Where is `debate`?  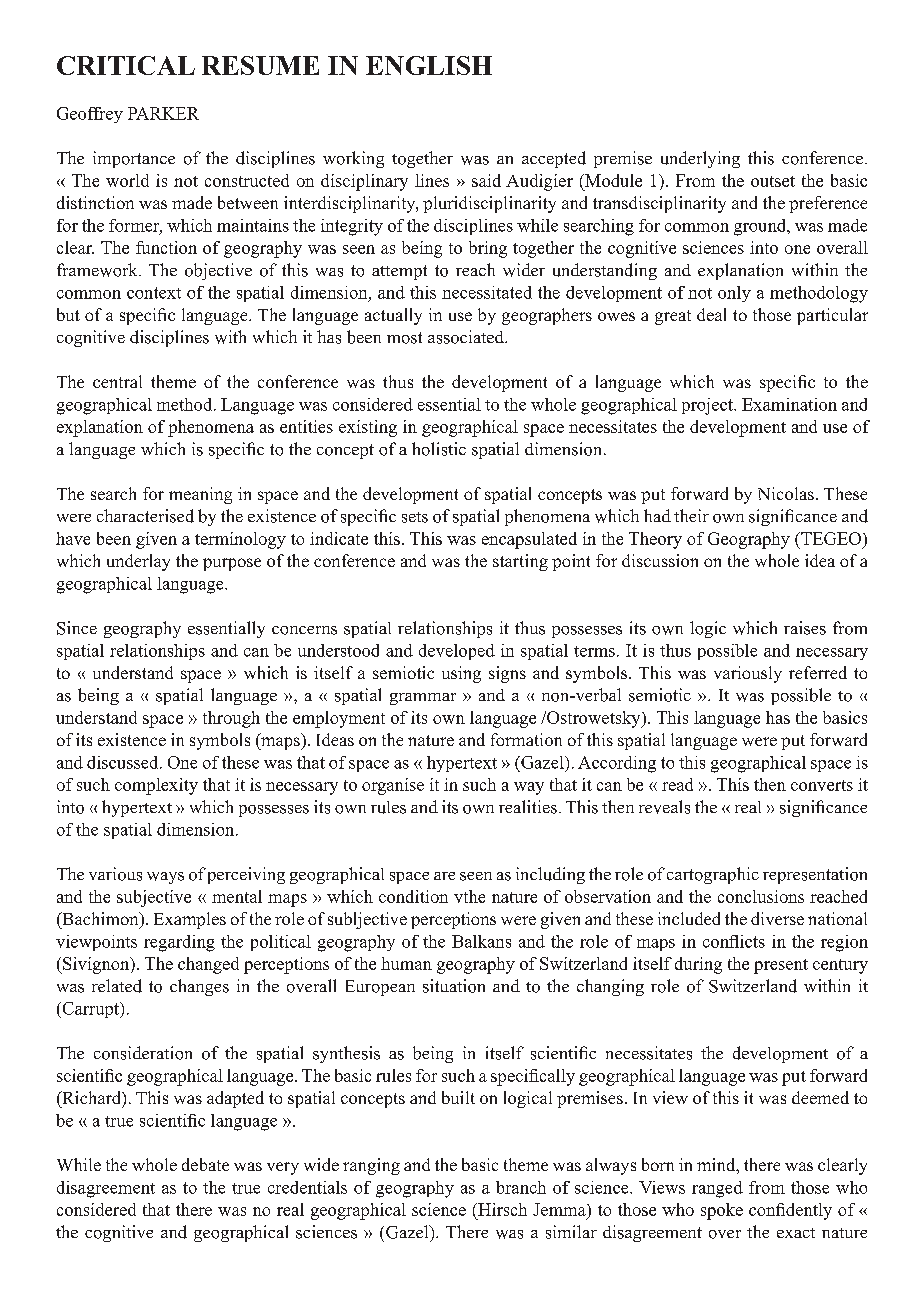 debate is located at coordinates (205, 1164).
